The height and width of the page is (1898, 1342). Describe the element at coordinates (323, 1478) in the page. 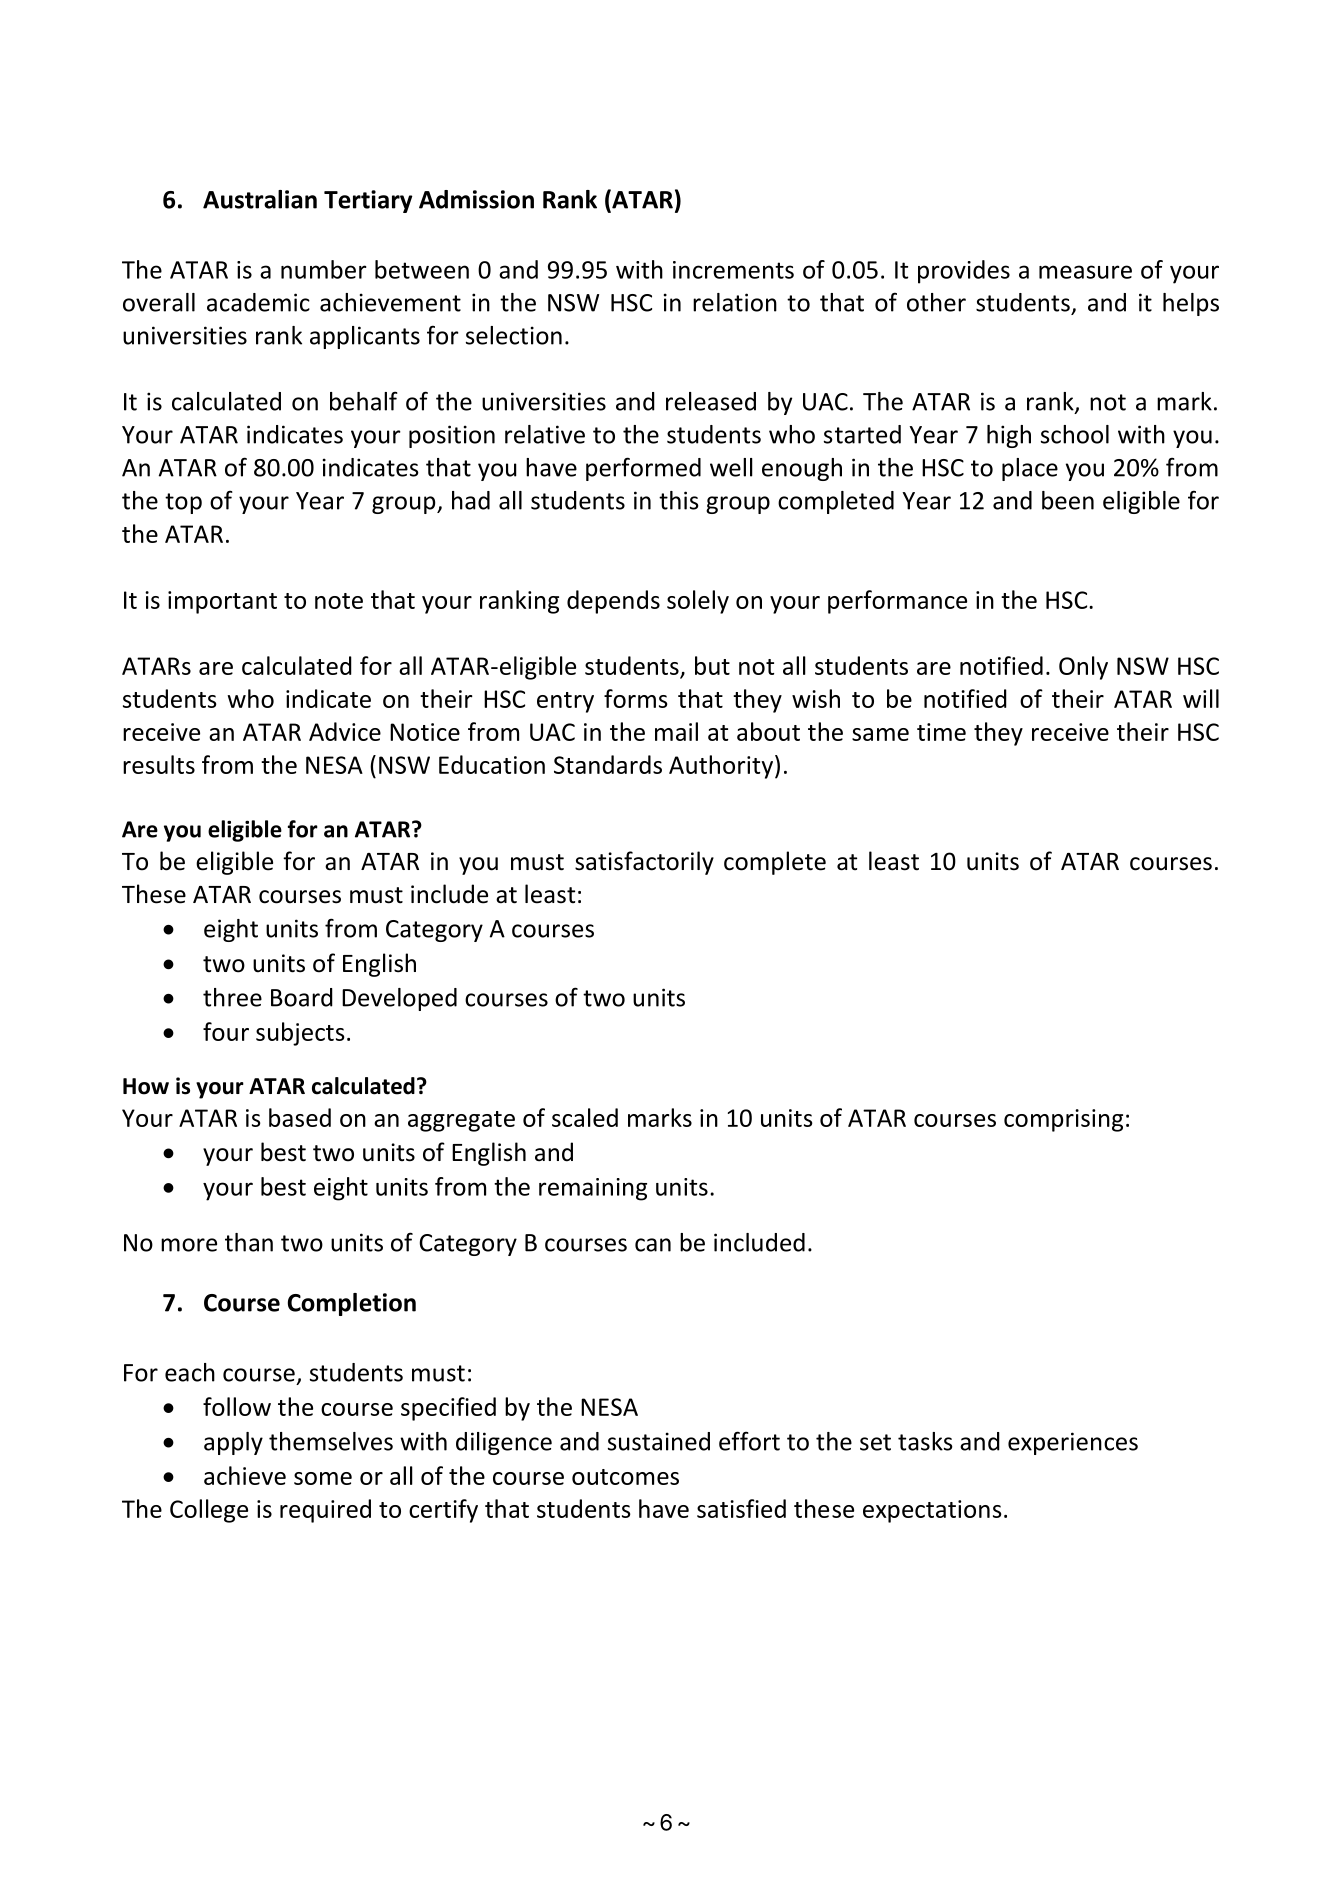

I see `some` at that location.
